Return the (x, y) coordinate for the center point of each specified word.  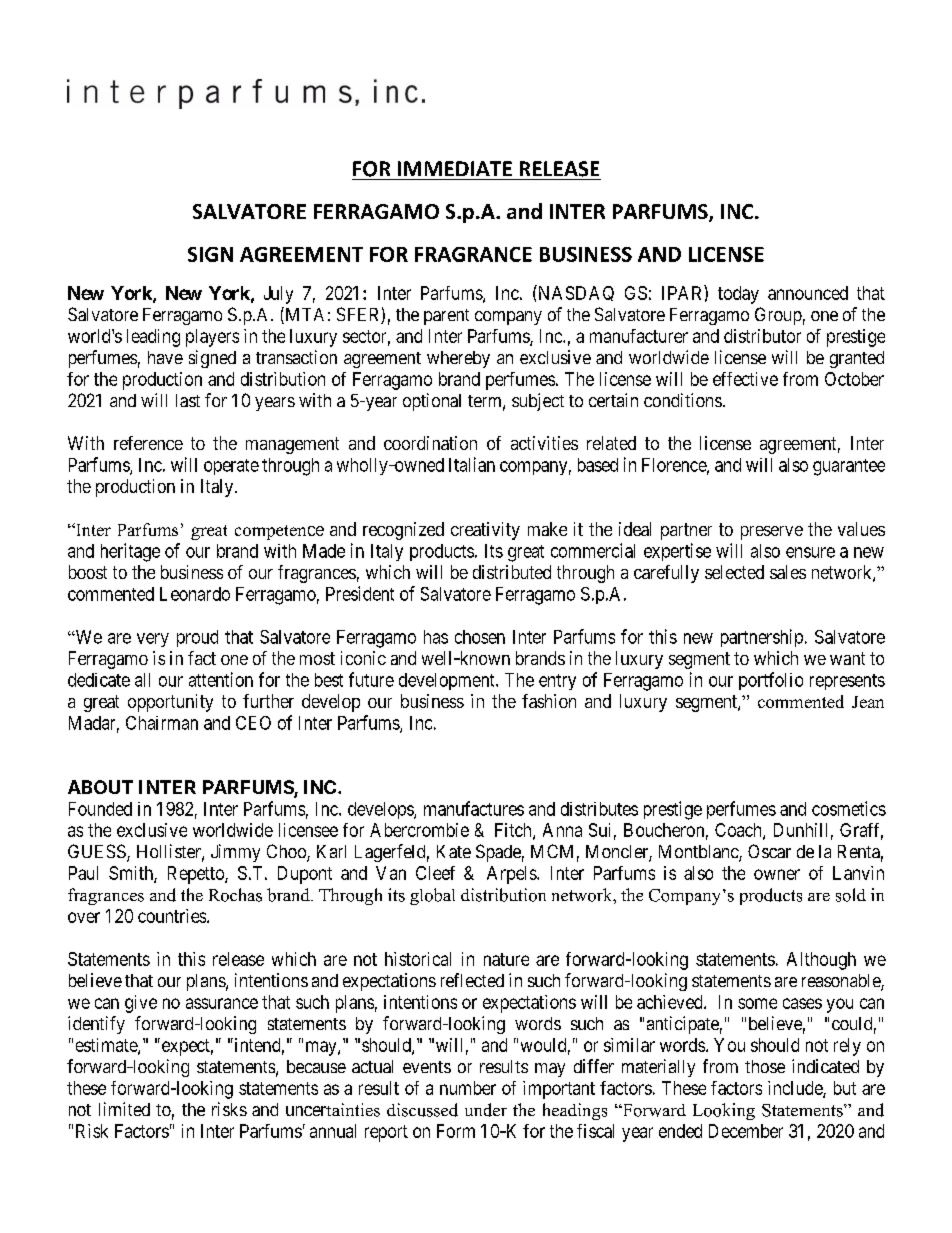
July (278, 295)
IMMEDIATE (455, 168)
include (796, 1089)
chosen (480, 637)
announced (808, 293)
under (486, 1110)
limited (124, 1109)
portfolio (771, 681)
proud (197, 638)
